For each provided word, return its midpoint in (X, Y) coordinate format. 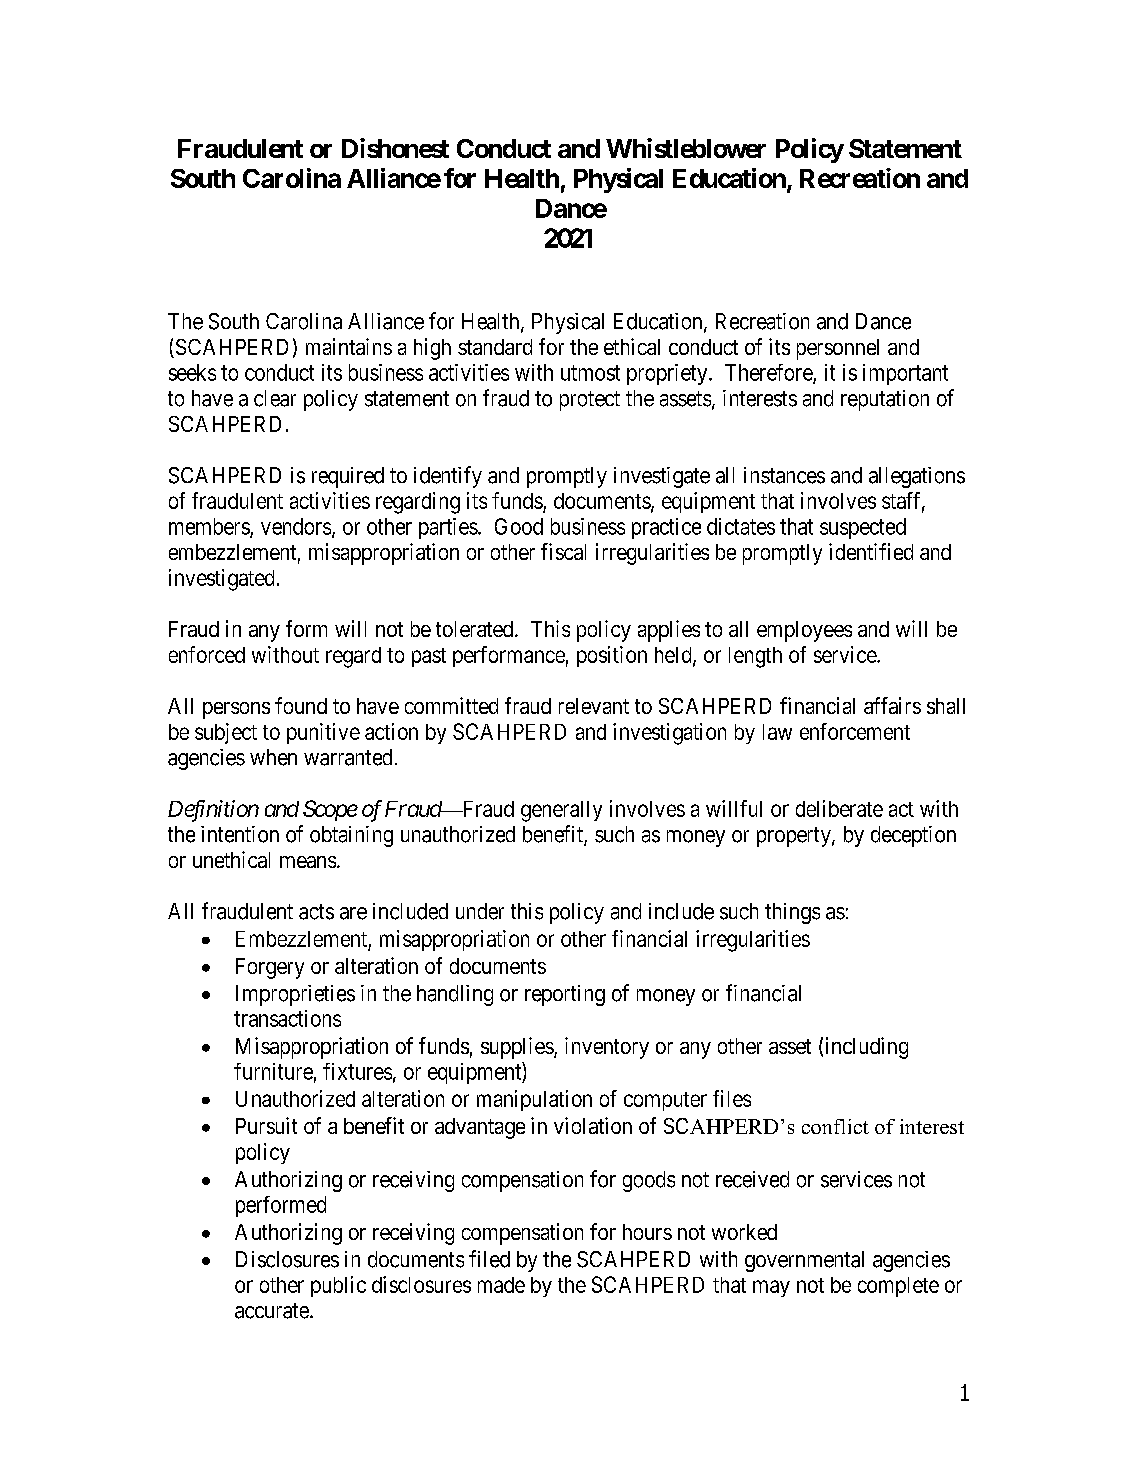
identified (871, 551)
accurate (272, 1311)
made (501, 1285)
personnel (838, 349)
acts (316, 912)
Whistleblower (686, 148)
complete (898, 1287)
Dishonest (395, 148)
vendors (296, 526)
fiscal (563, 551)
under (480, 911)
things (792, 913)
